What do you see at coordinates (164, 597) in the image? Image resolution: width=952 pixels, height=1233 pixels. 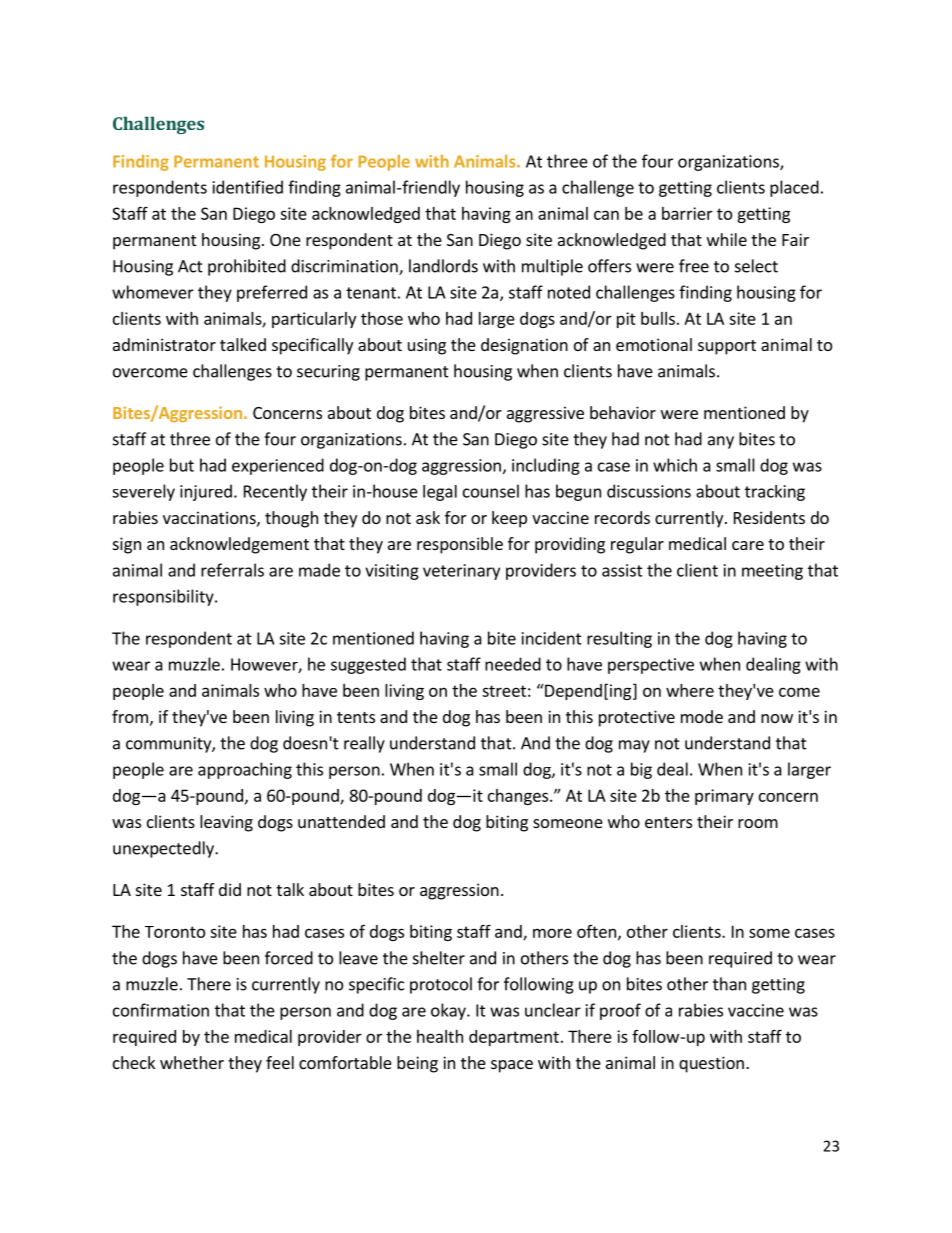 I see `responsibility` at bounding box center [164, 597].
